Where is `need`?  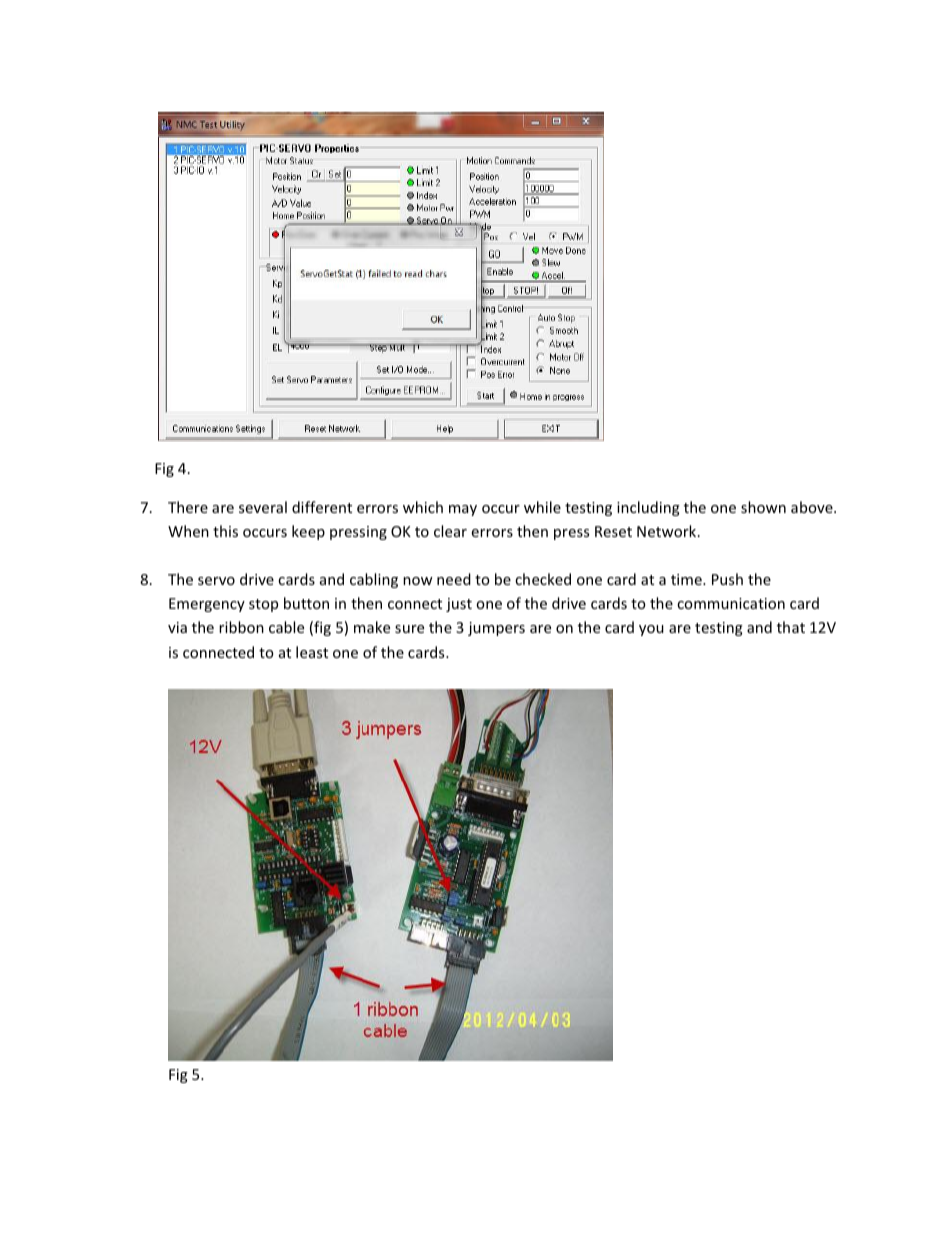
need is located at coordinates (454, 579).
